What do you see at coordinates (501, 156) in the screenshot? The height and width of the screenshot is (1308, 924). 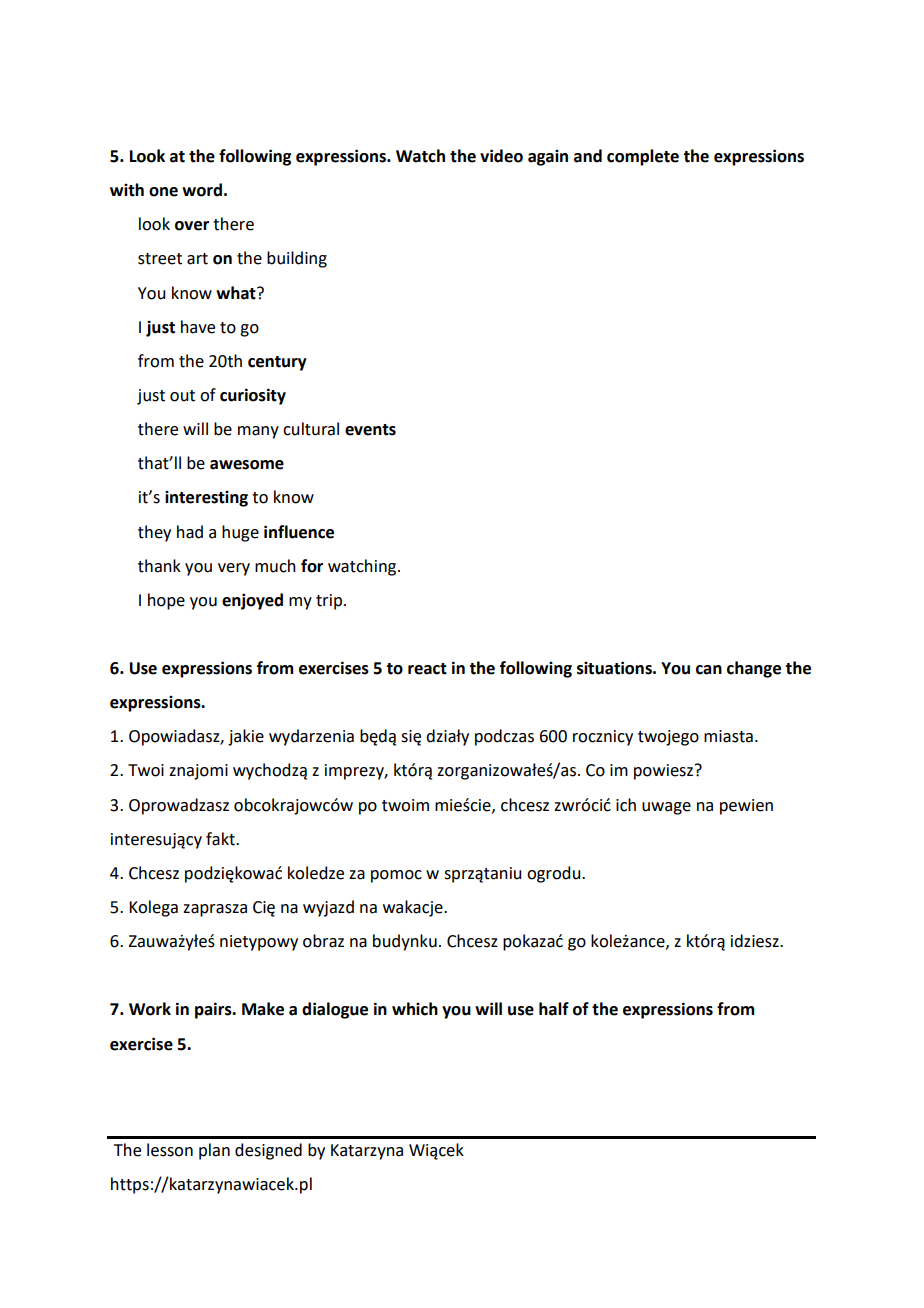 I see `video` at bounding box center [501, 156].
